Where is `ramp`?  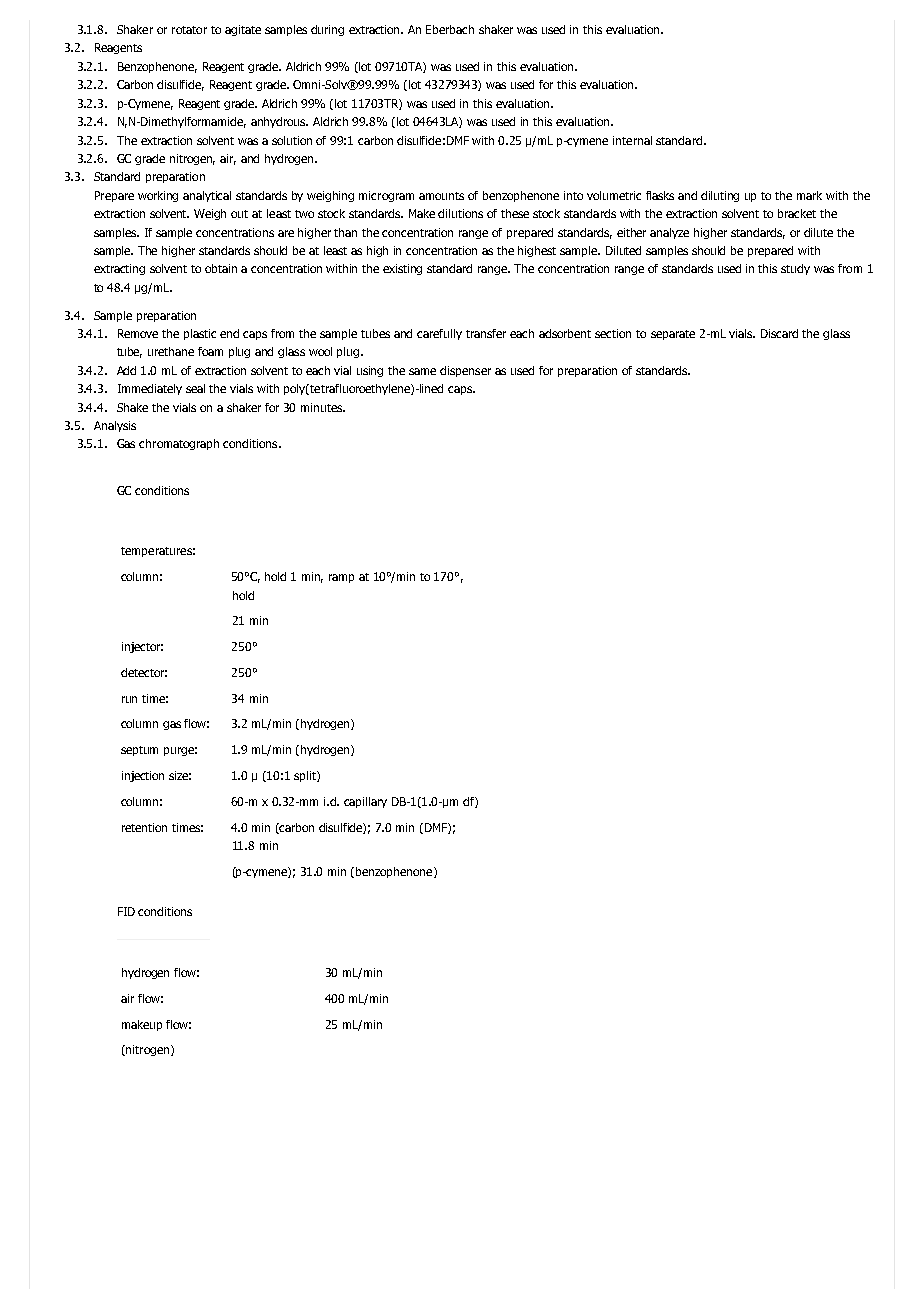 ramp is located at coordinates (341, 578).
